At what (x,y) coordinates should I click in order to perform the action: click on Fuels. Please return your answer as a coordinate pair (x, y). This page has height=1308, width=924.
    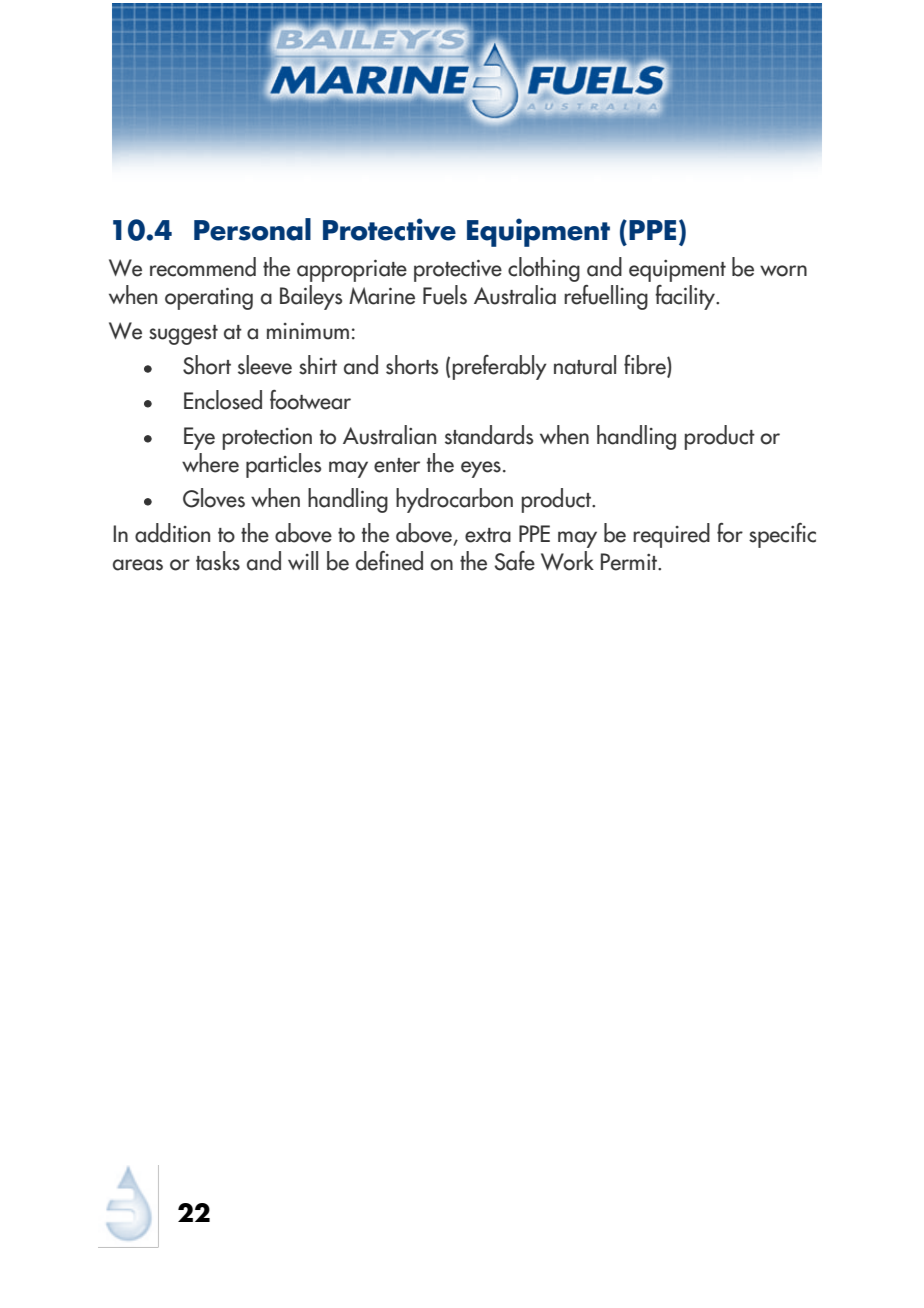
    Looking at the image, I should click on (445, 295).
